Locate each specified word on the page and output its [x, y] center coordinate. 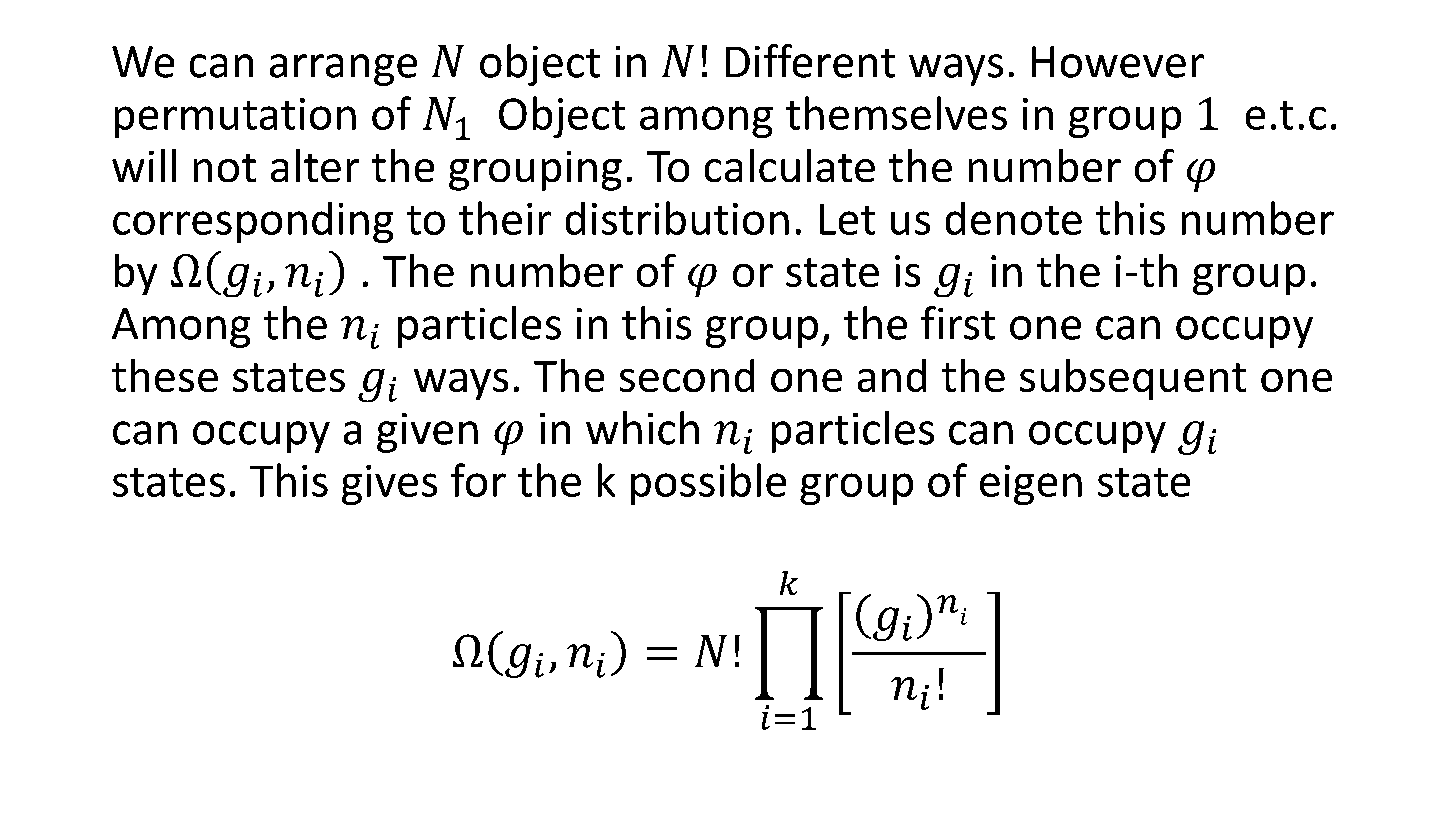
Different [810, 61]
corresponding [253, 222]
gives [389, 485]
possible [708, 484]
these [165, 375]
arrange [343, 70]
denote [1014, 218]
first [958, 323]
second [687, 375]
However [1118, 62]
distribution [677, 218]
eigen [1031, 485]
